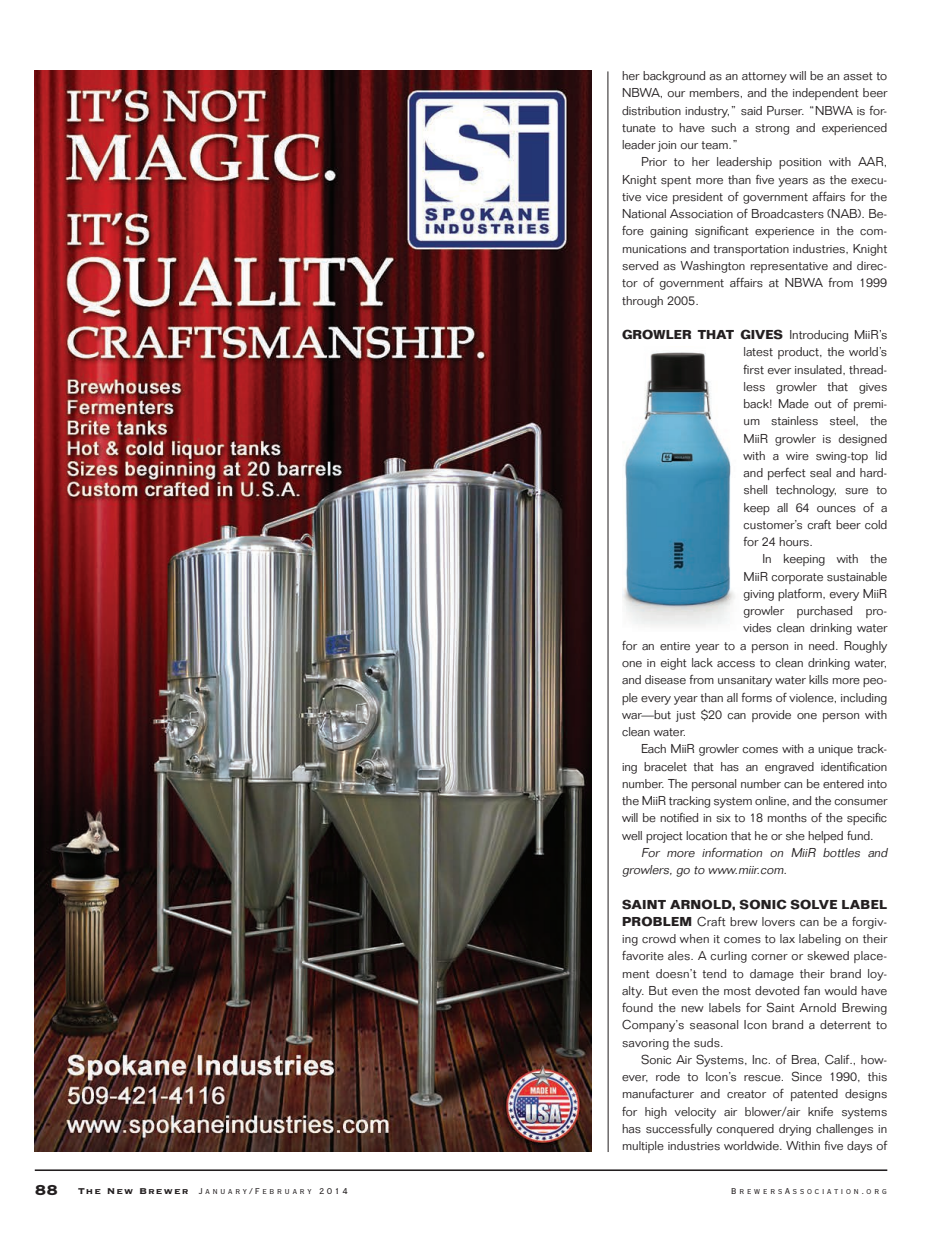  What do you see at coordinates (675, 646) in the image?
I see `entire` at bounding box center [675, 646].
